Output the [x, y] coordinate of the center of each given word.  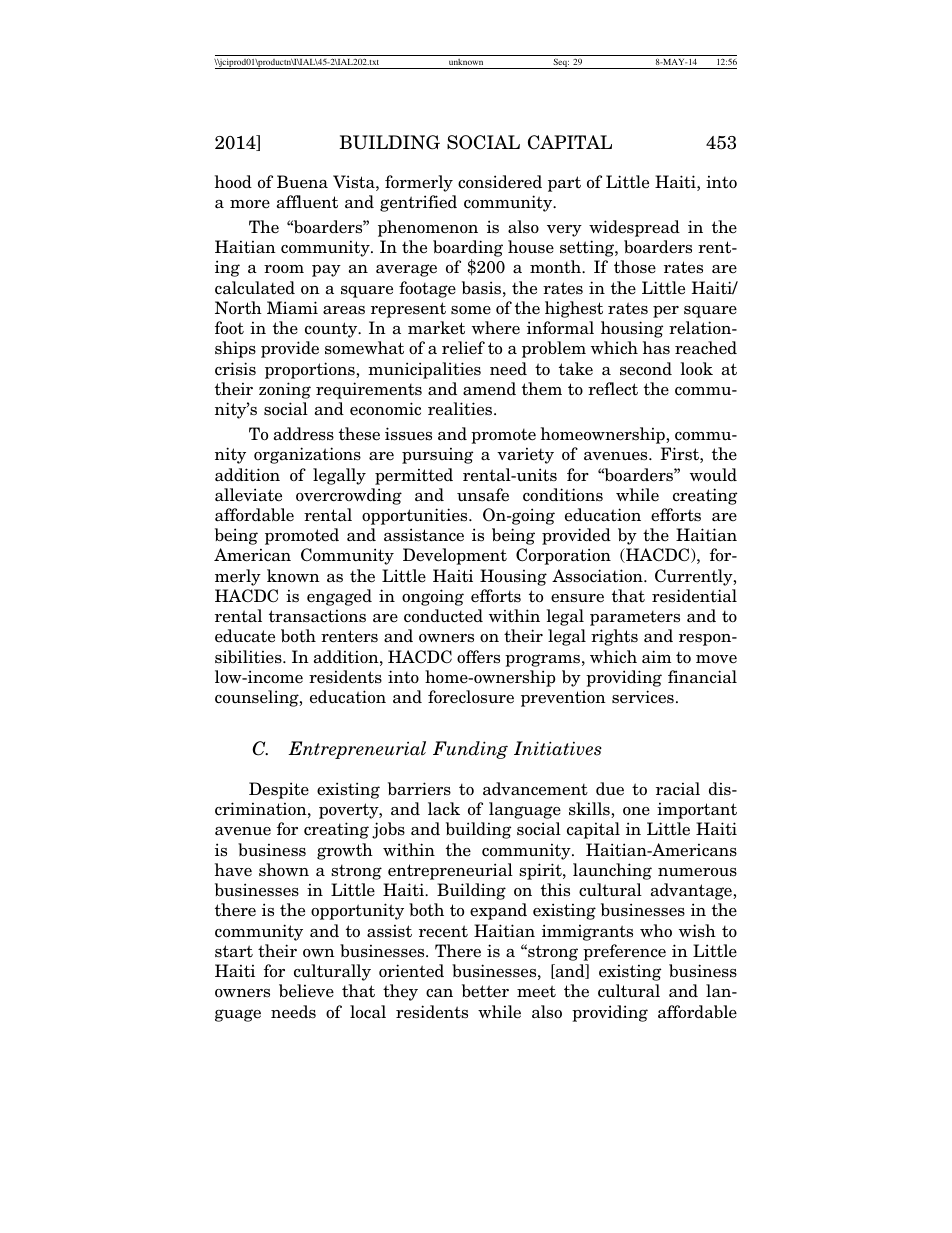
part [564, 184]
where [496, 328]
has [656, 348]
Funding [470, 750]
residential [694, 596]
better [485, 991]
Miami [292, 307]
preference [624, 952]
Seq [560, 63]
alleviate [248, 495]
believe [306, 991]
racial [678, 789]
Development [455, 556]
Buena [302, 182]
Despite [279, 790]
